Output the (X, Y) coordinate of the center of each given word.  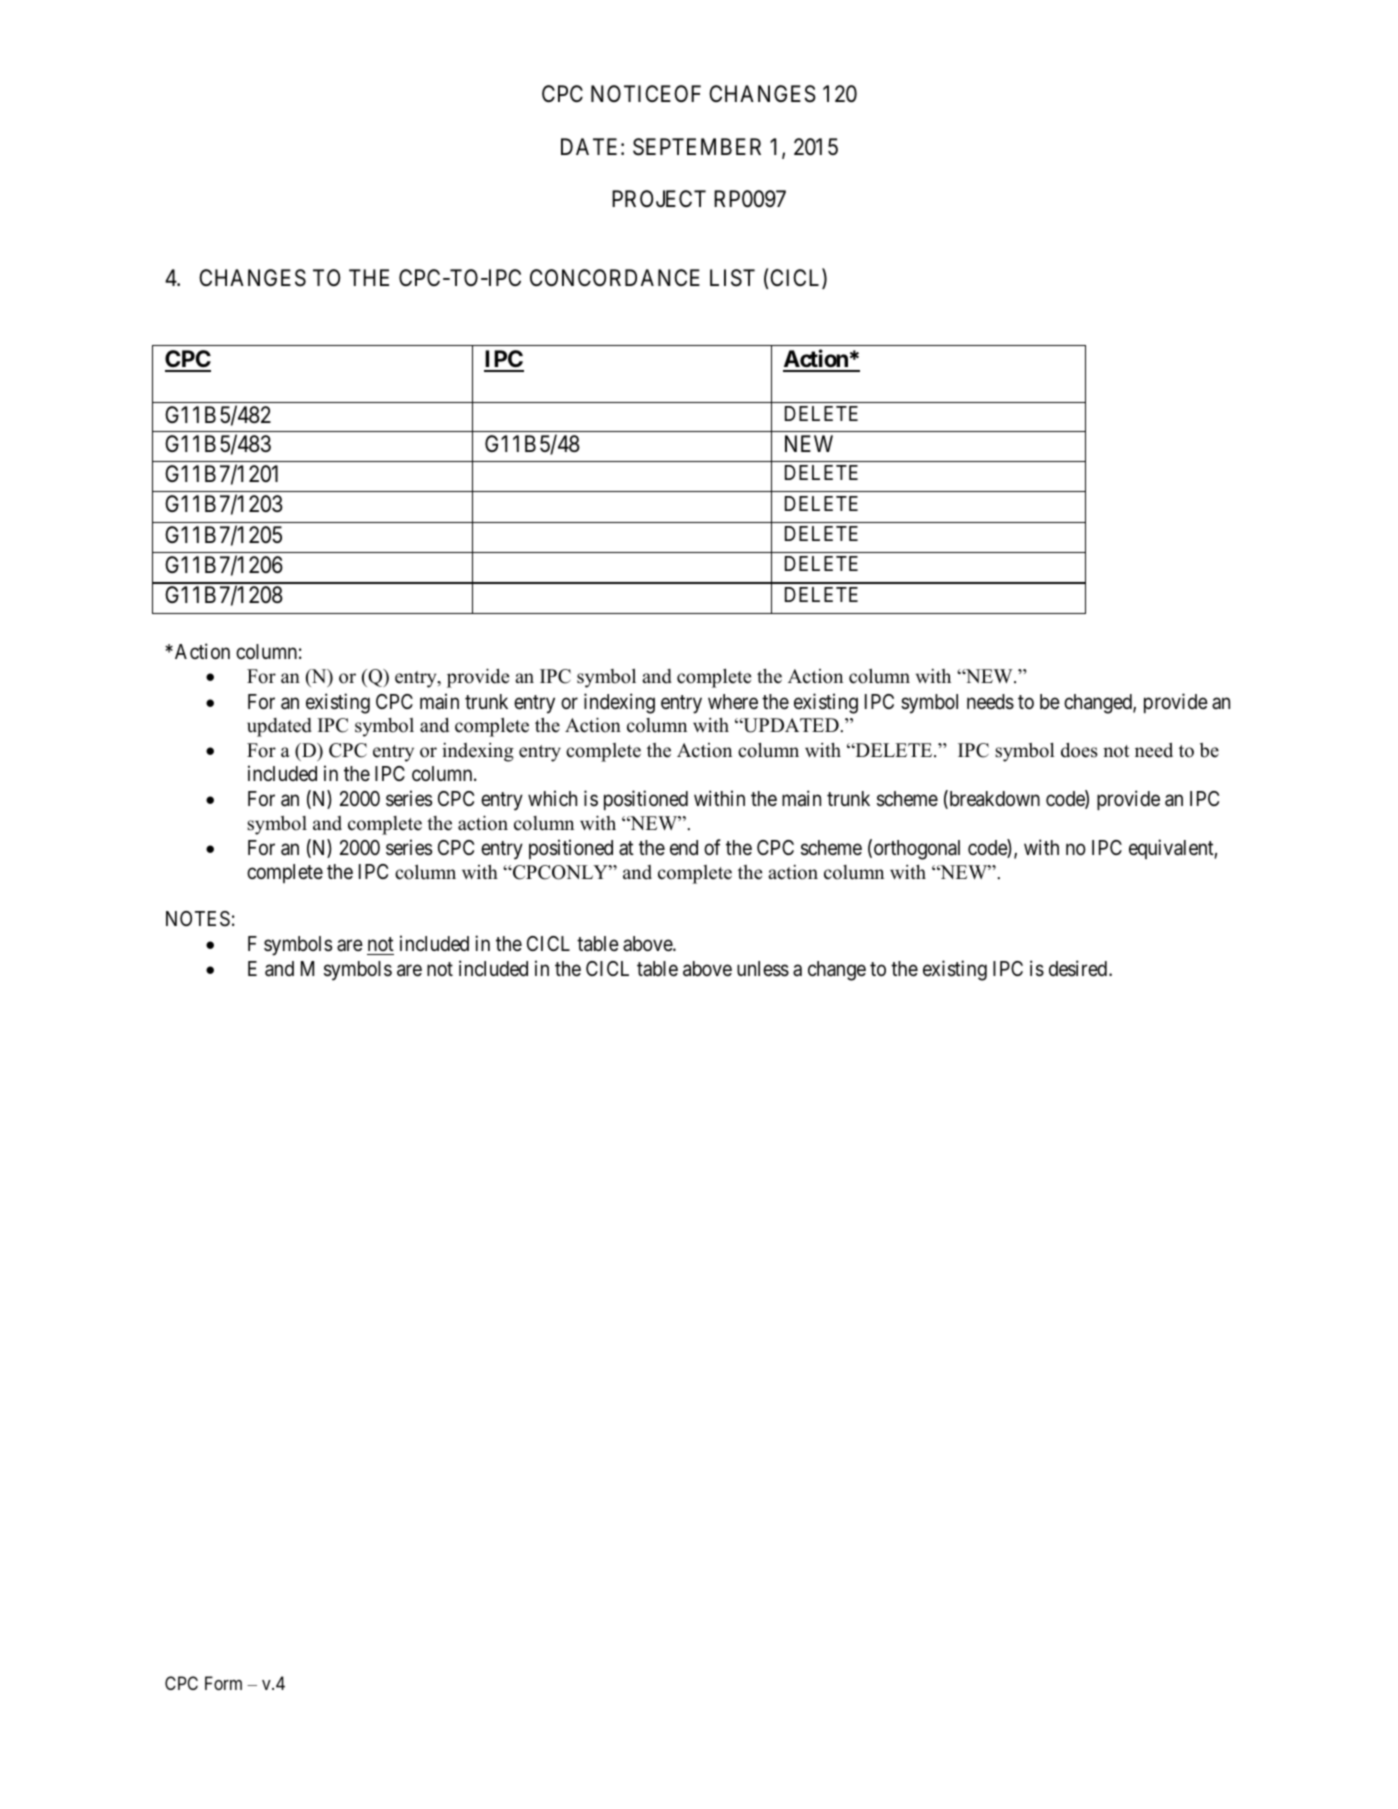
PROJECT (659, 198)
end (684, 848)
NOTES (198, 919)
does (1079, 750)
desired (1078, 968)
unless (763, 969)
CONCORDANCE (615, 278)
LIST (732, 278)
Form (223, 1683)
